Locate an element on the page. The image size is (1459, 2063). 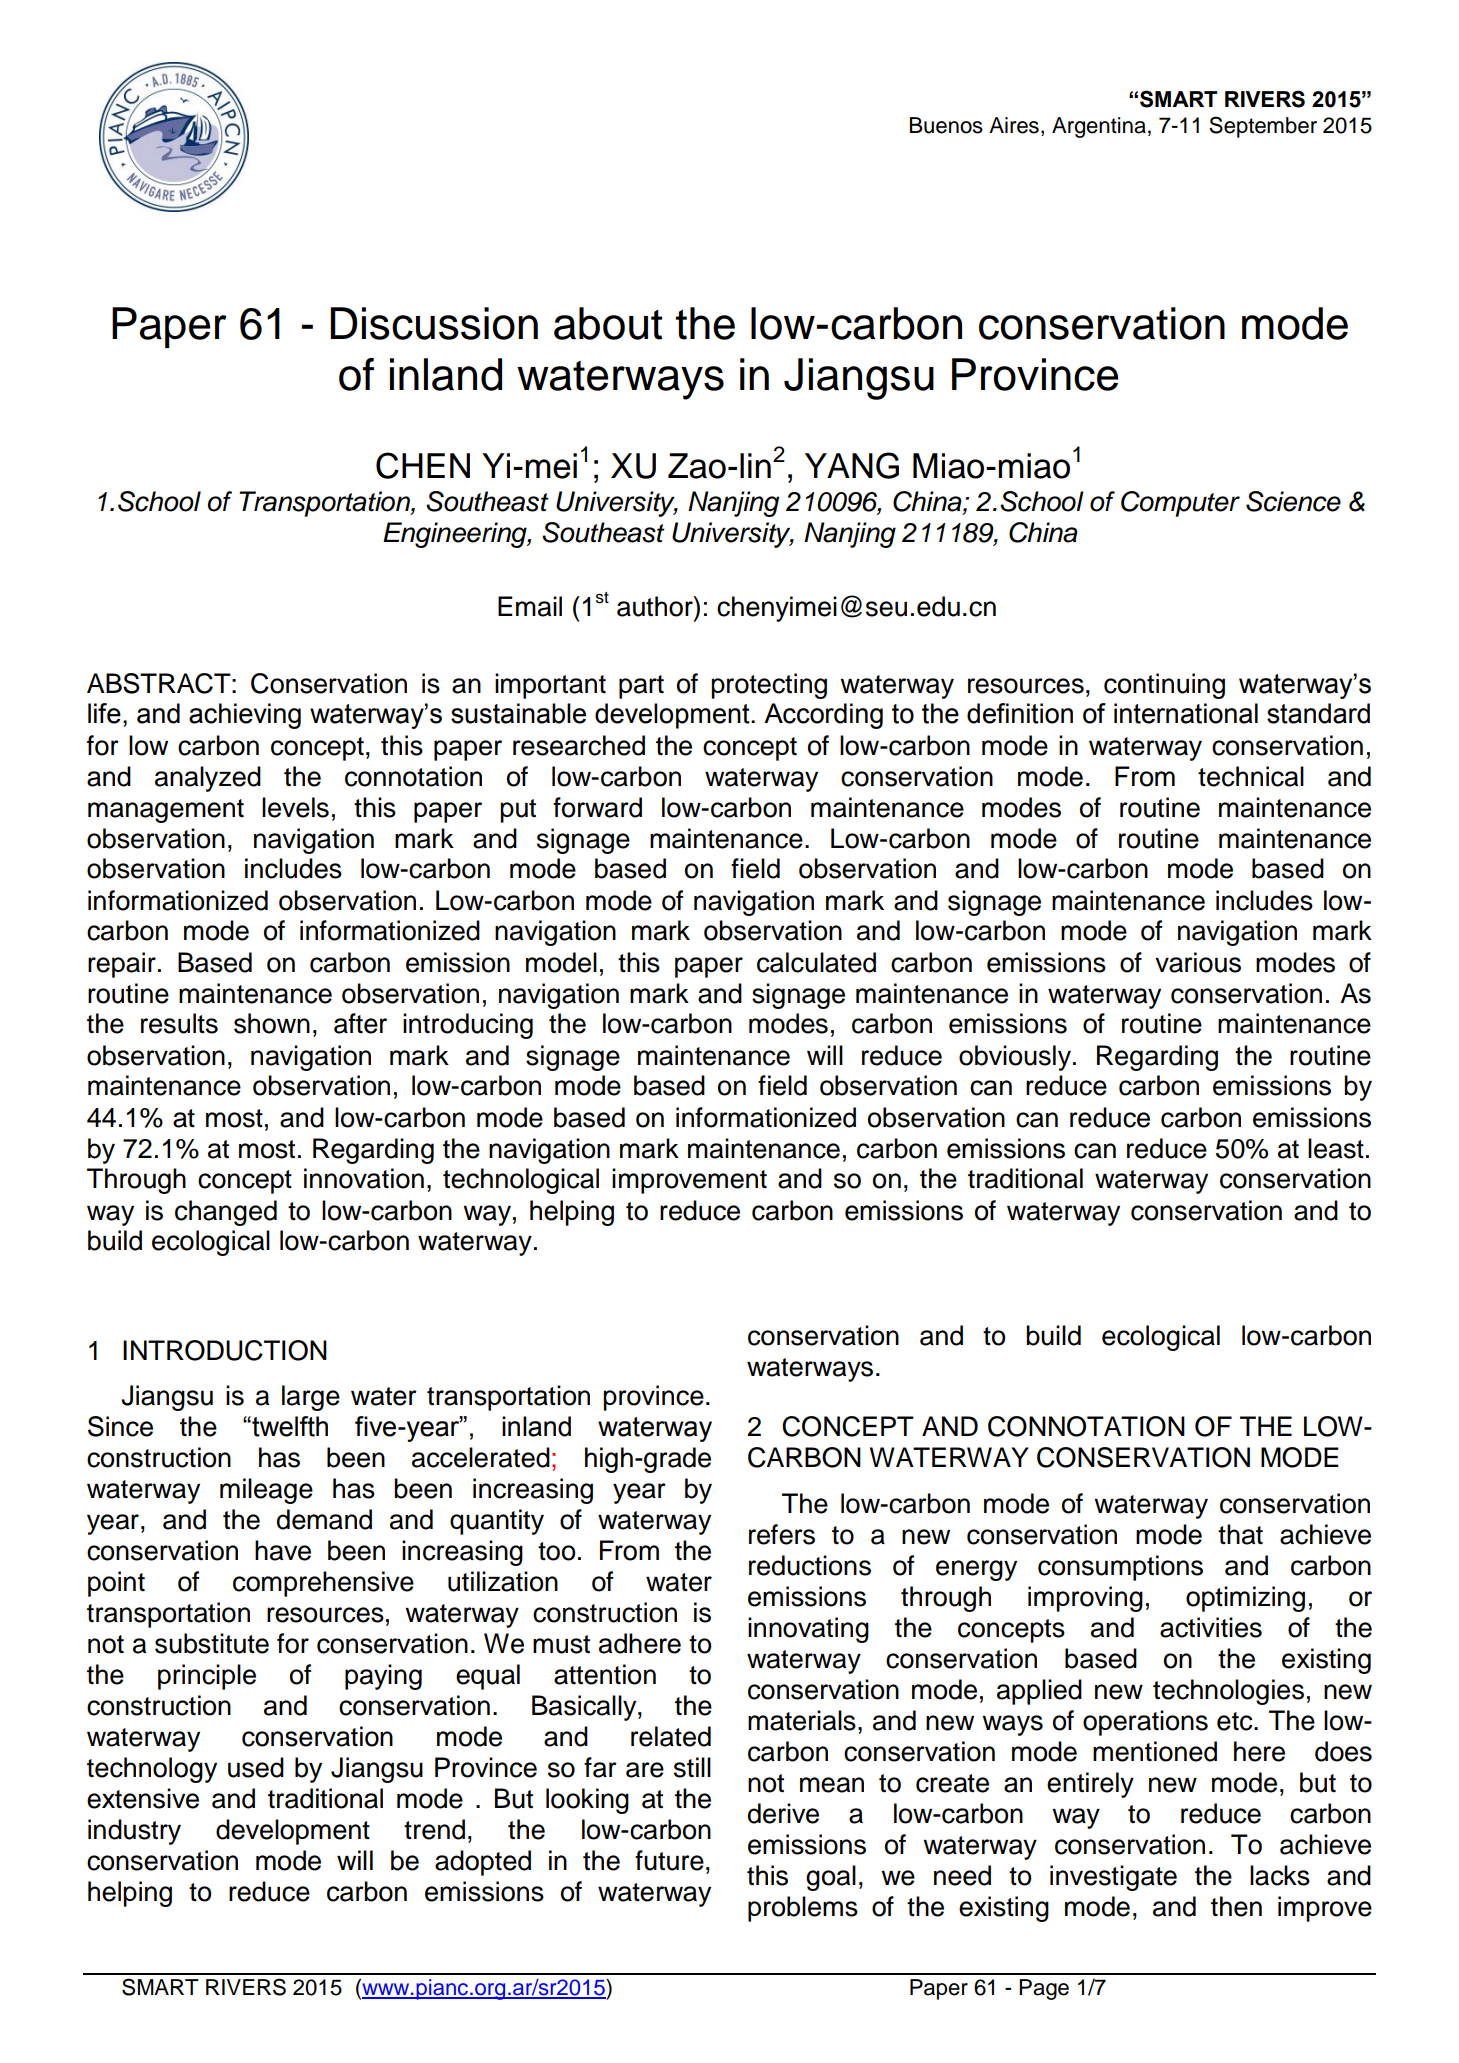
industry is located at coordinates (134, 1832).
